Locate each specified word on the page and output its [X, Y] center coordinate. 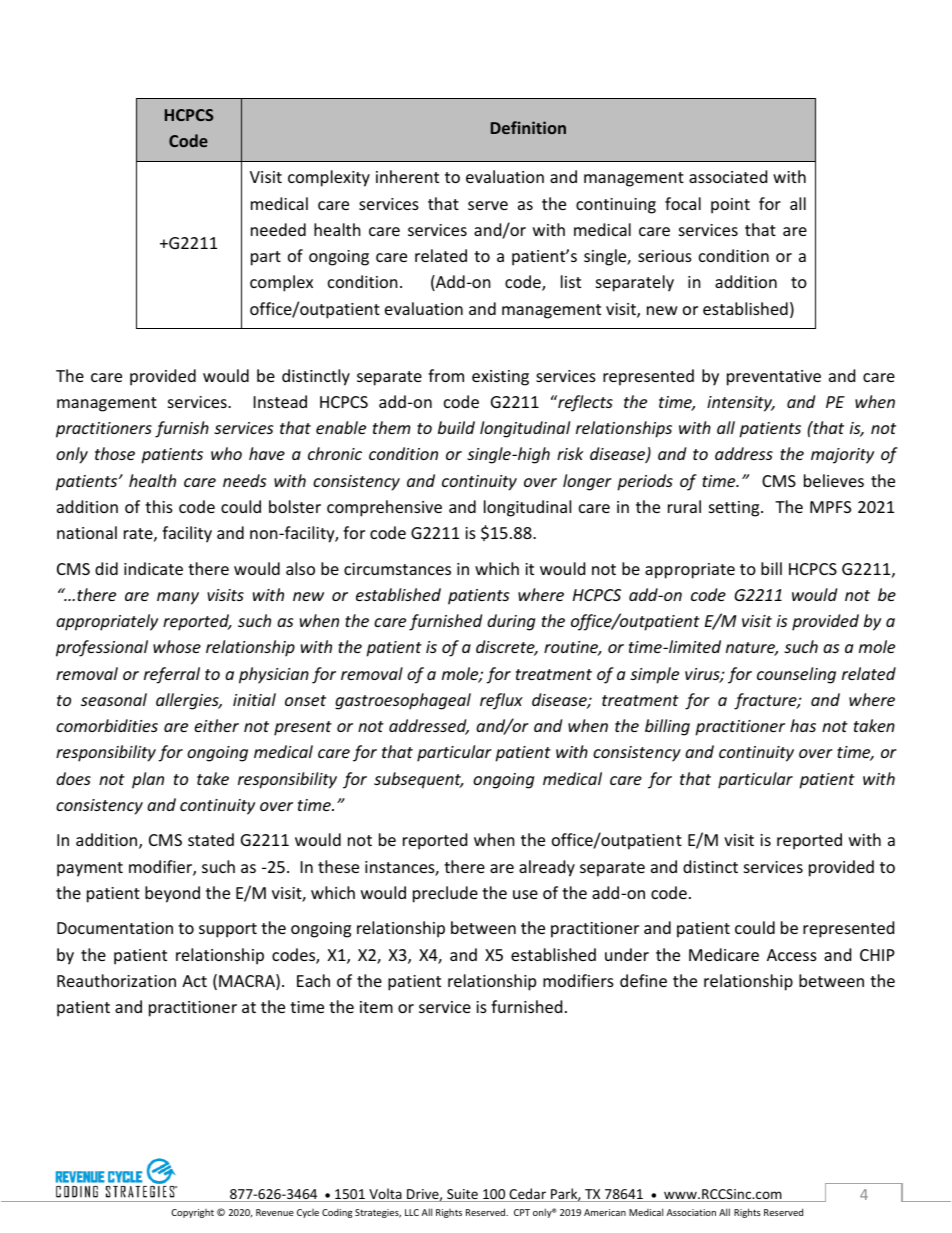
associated [728, 176]
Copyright [192, 1213]
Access [792, 955]
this [159, 506]
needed [278, 229]
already [547, 868]
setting [735, 509]
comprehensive [384, 508]
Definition [528, 127]
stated [211, 839]
